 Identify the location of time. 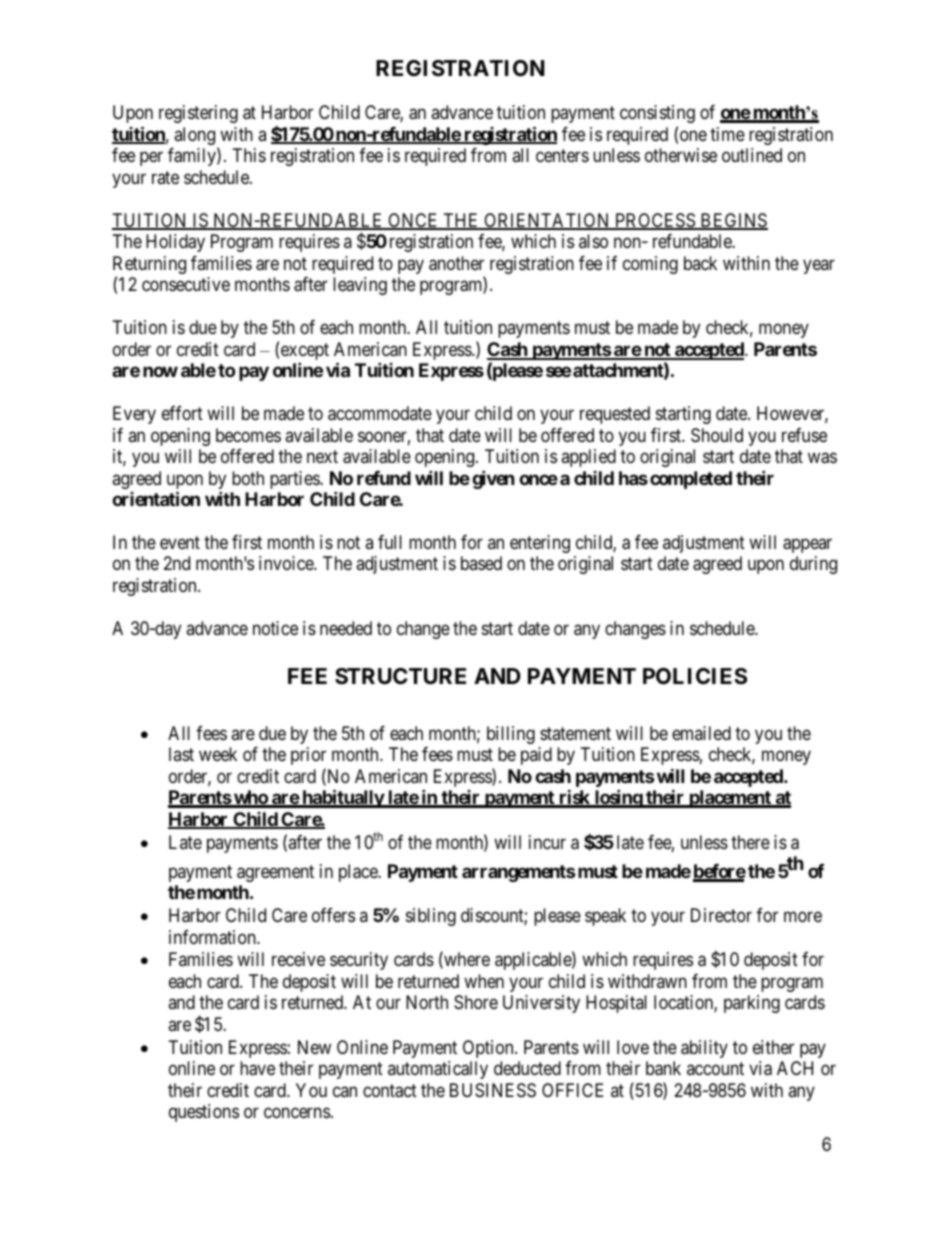
(727, 134).
